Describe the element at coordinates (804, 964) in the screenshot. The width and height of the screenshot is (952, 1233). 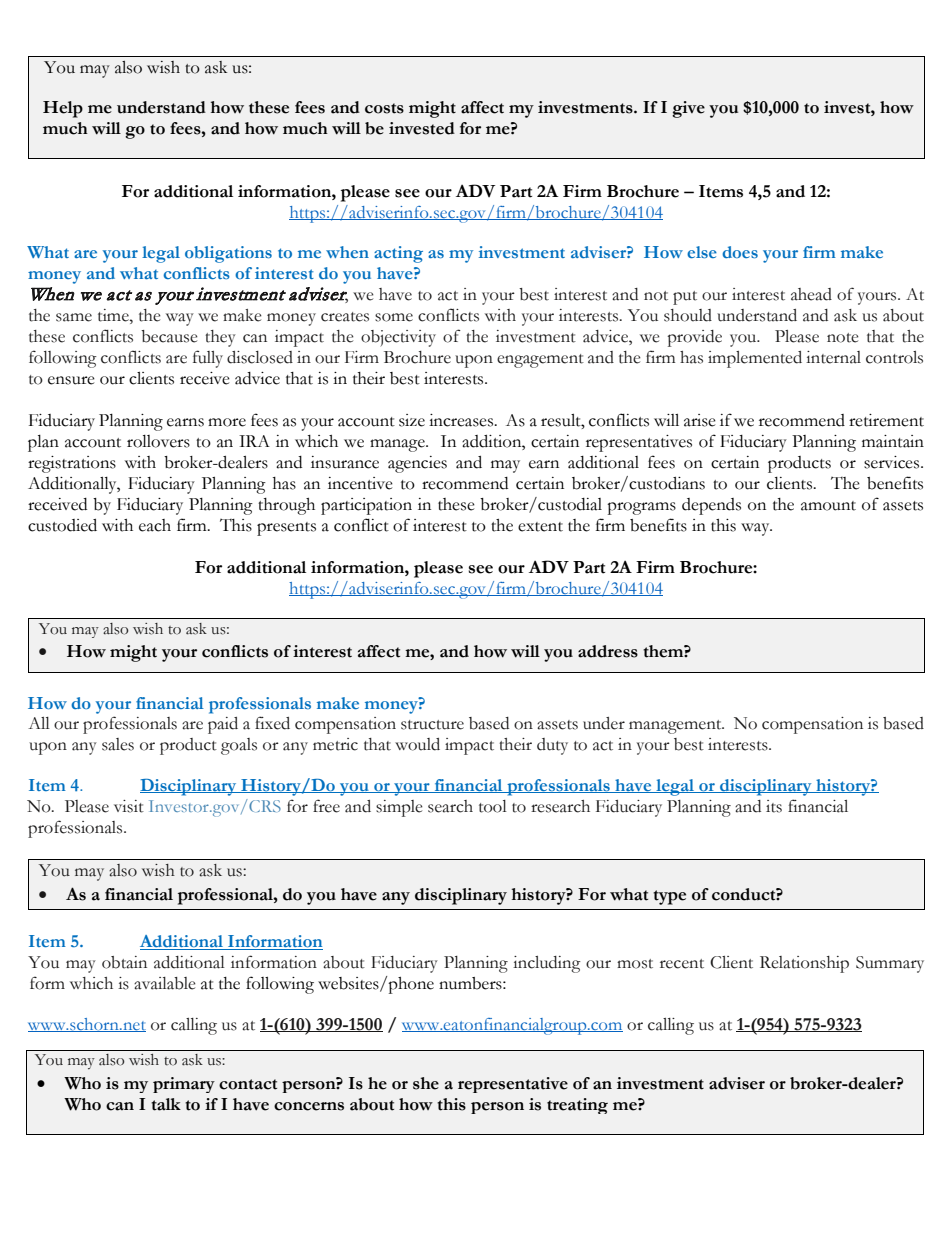
I see `Relationship` at that location.
